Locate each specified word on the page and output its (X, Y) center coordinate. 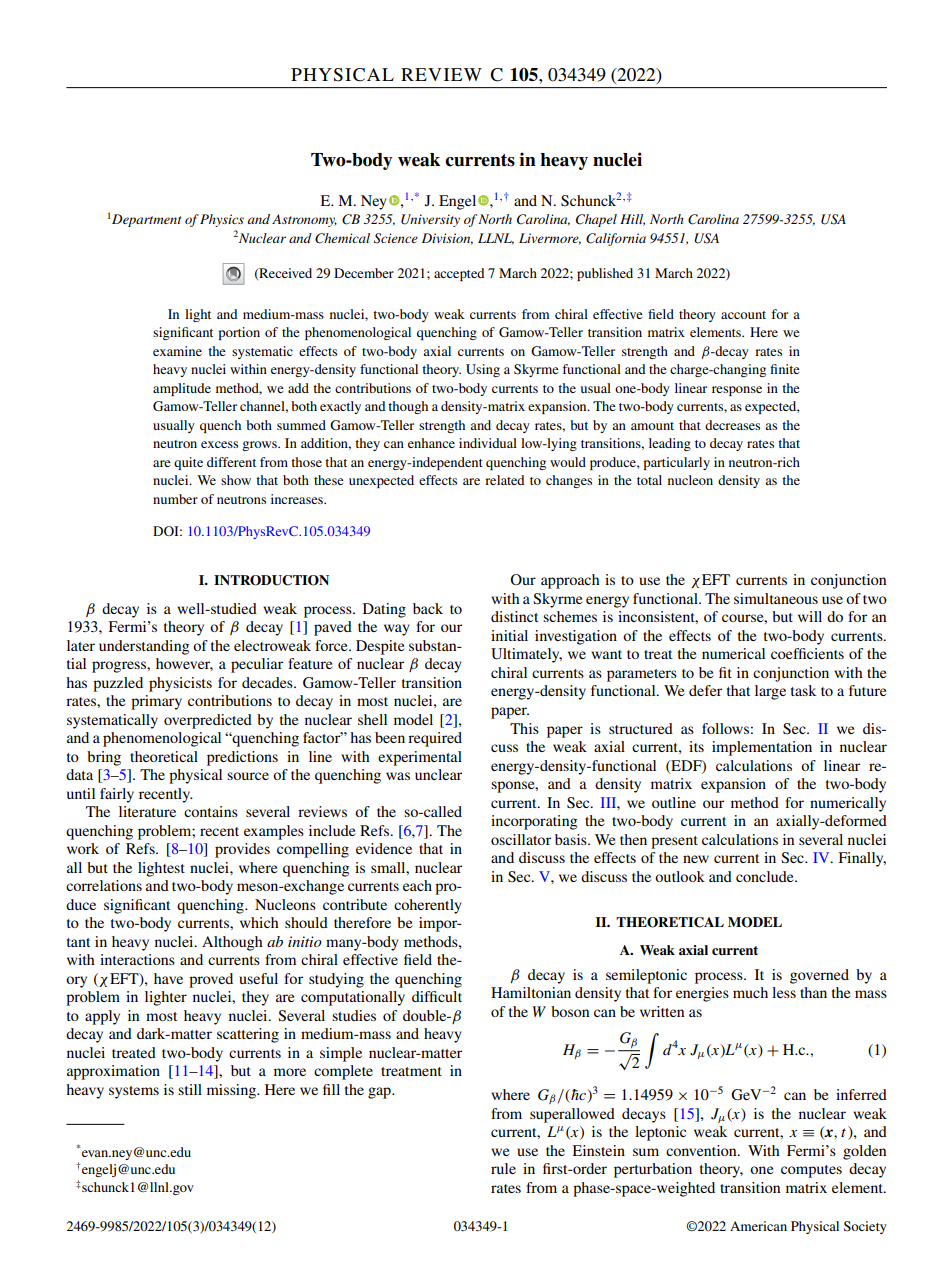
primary (156, 702)
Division (447, 239)
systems (134, 1092)
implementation (762, 748)
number (175, 499)
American (758, 1226)
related (504, 480)
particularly (676, 463)
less (784, 992)
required (435, 739)
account (743, 315)
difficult (437, 996)
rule (503, 1168)
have (168, 978)
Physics (222, 220)
